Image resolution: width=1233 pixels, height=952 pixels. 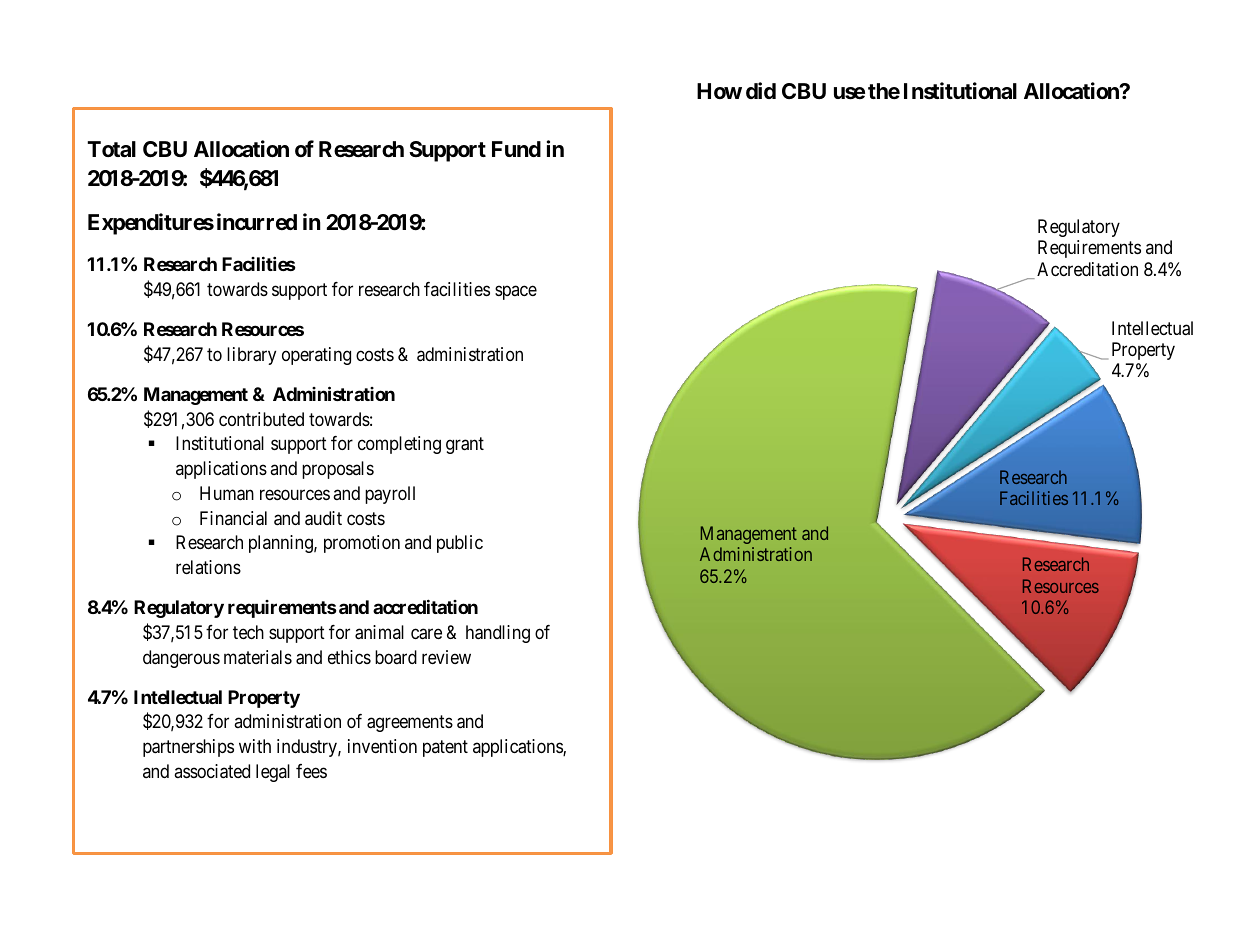 What do you see at coordinates (188, 748) in the screenshot?
I see `partnerships` at bounding box center [188, 748].
